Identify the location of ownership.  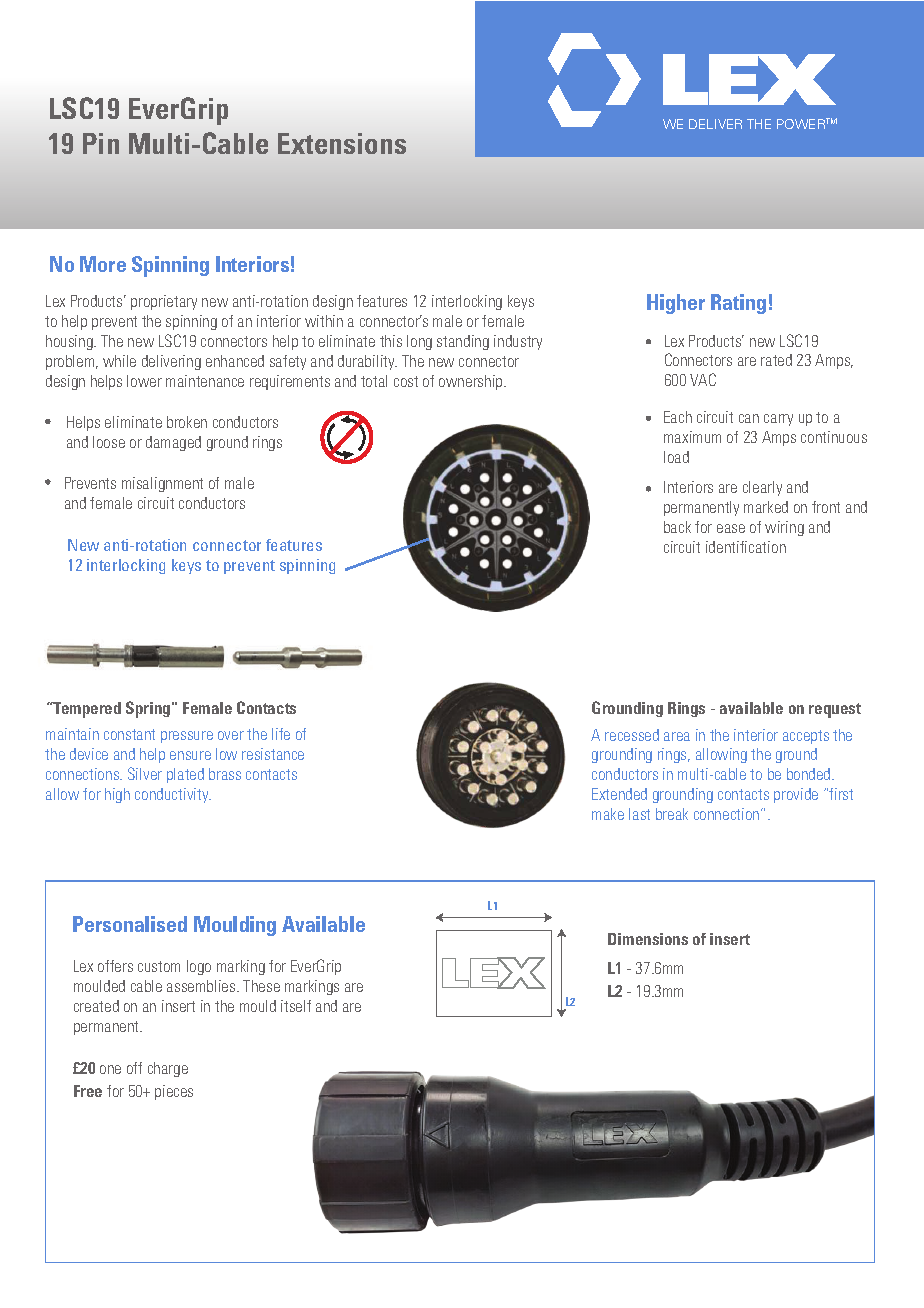
(472, 382).
